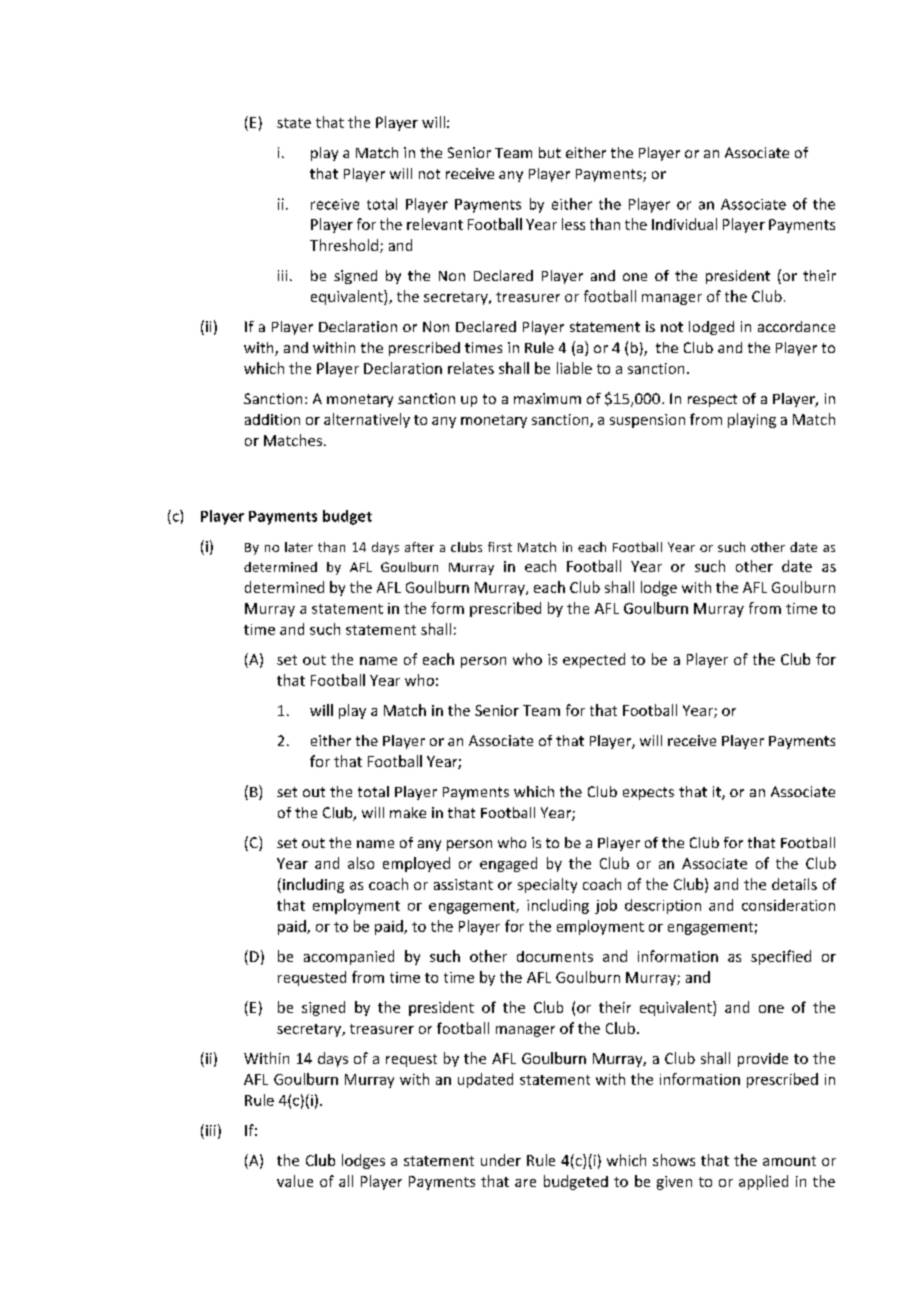  Describe the element at coordinates (361, 863) in the screenshot. I see `also` at that location.
